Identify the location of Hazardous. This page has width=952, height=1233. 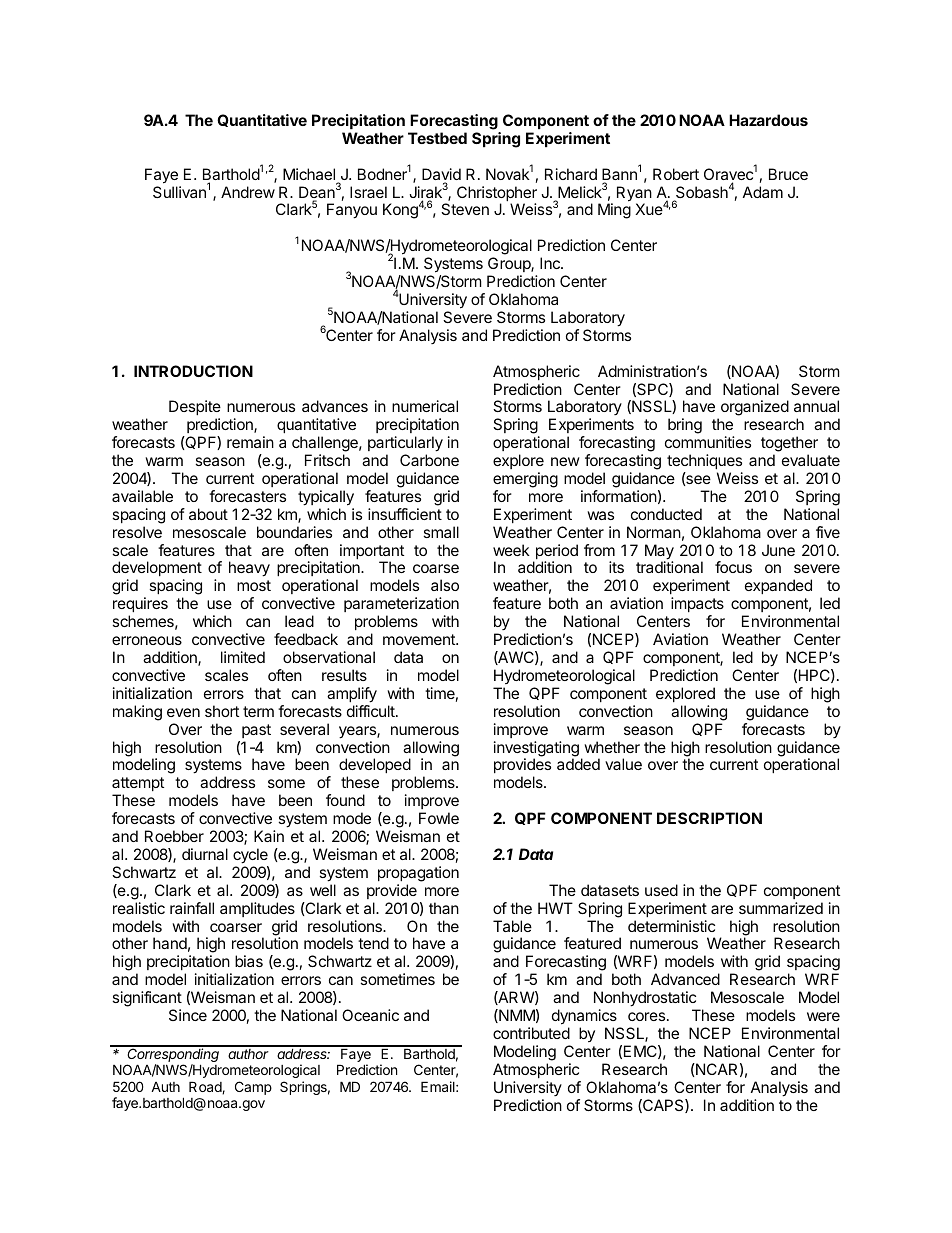
(768, 120).
